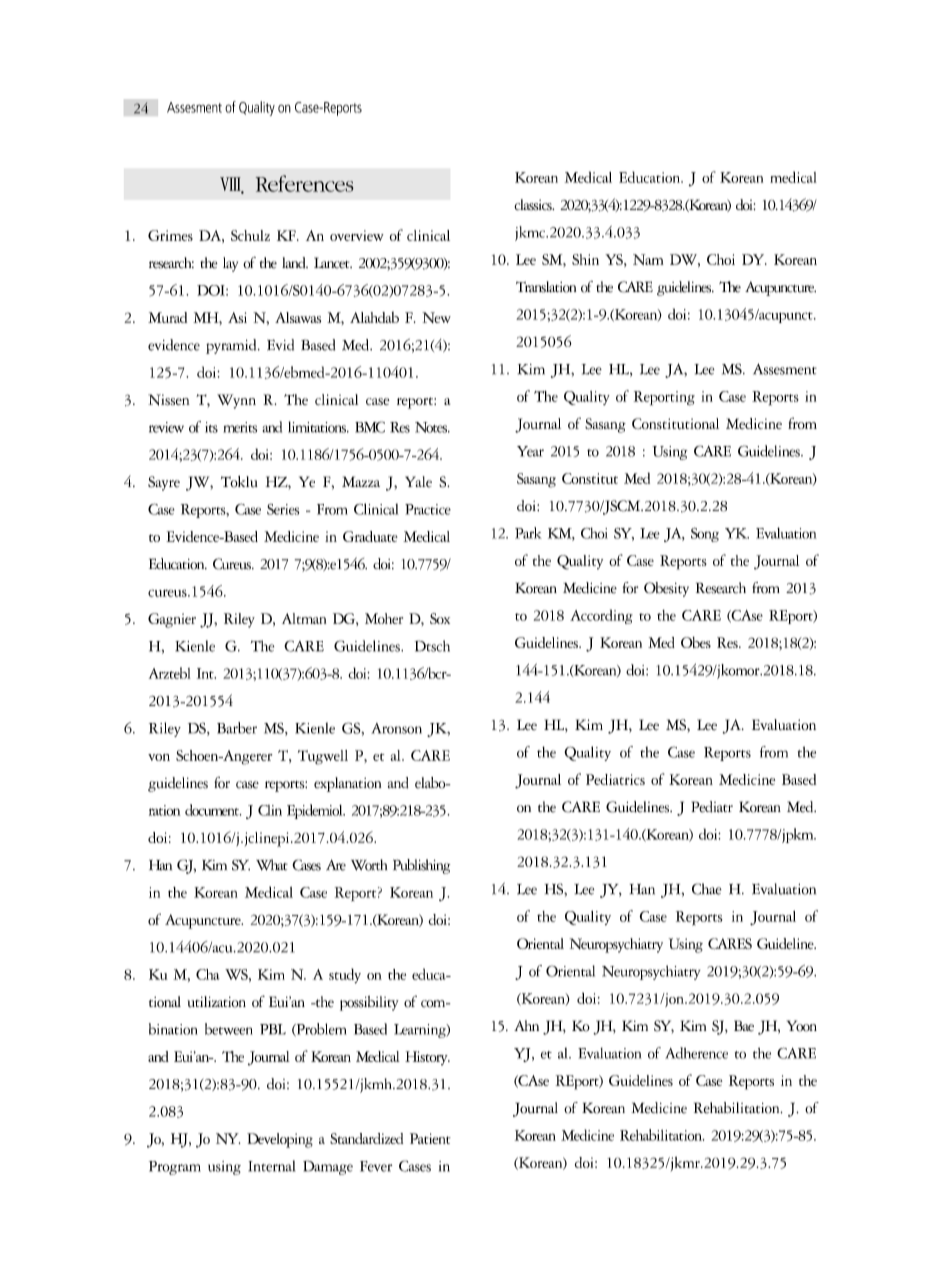 This screenshot has width=941, height=1288. Describe the element at coordinates (396, 728) in the screenshot. I see `Aronson` at that location.
